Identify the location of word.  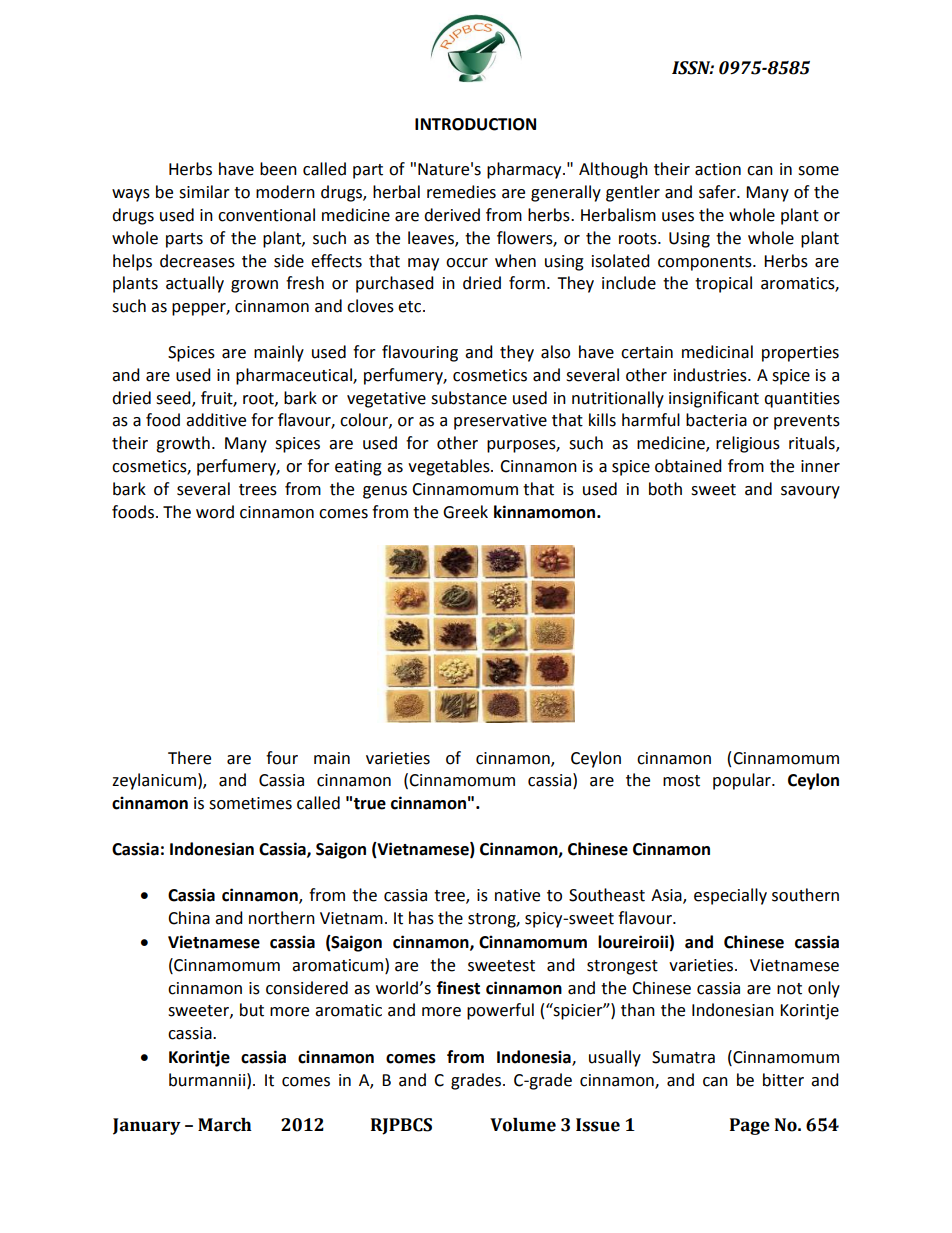
(215, 512).
